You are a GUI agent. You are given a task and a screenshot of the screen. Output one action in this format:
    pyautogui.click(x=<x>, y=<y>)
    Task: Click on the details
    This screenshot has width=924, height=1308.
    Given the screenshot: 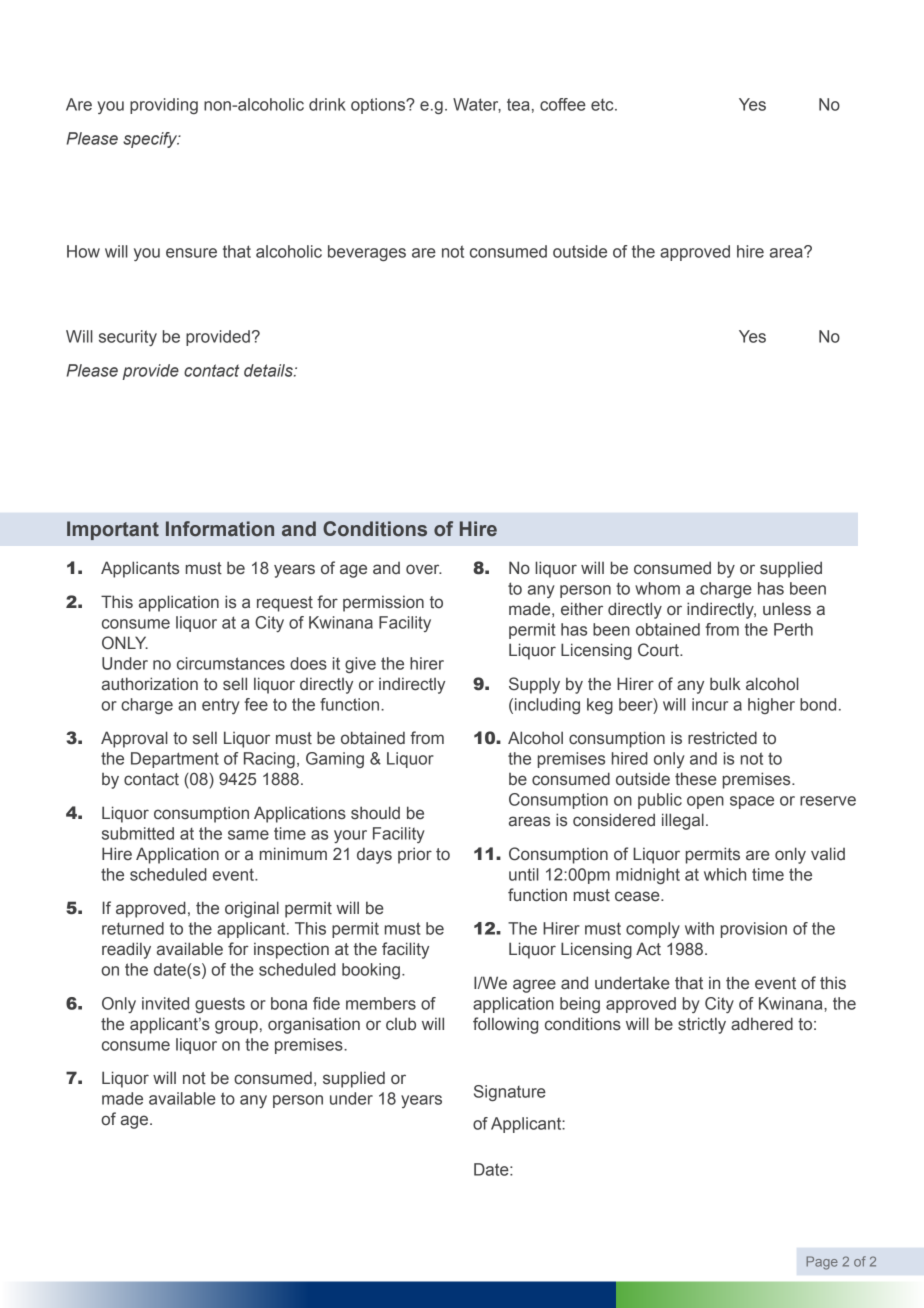 What is the action you would take?
    pyautogui.click(x=269, y=370)
